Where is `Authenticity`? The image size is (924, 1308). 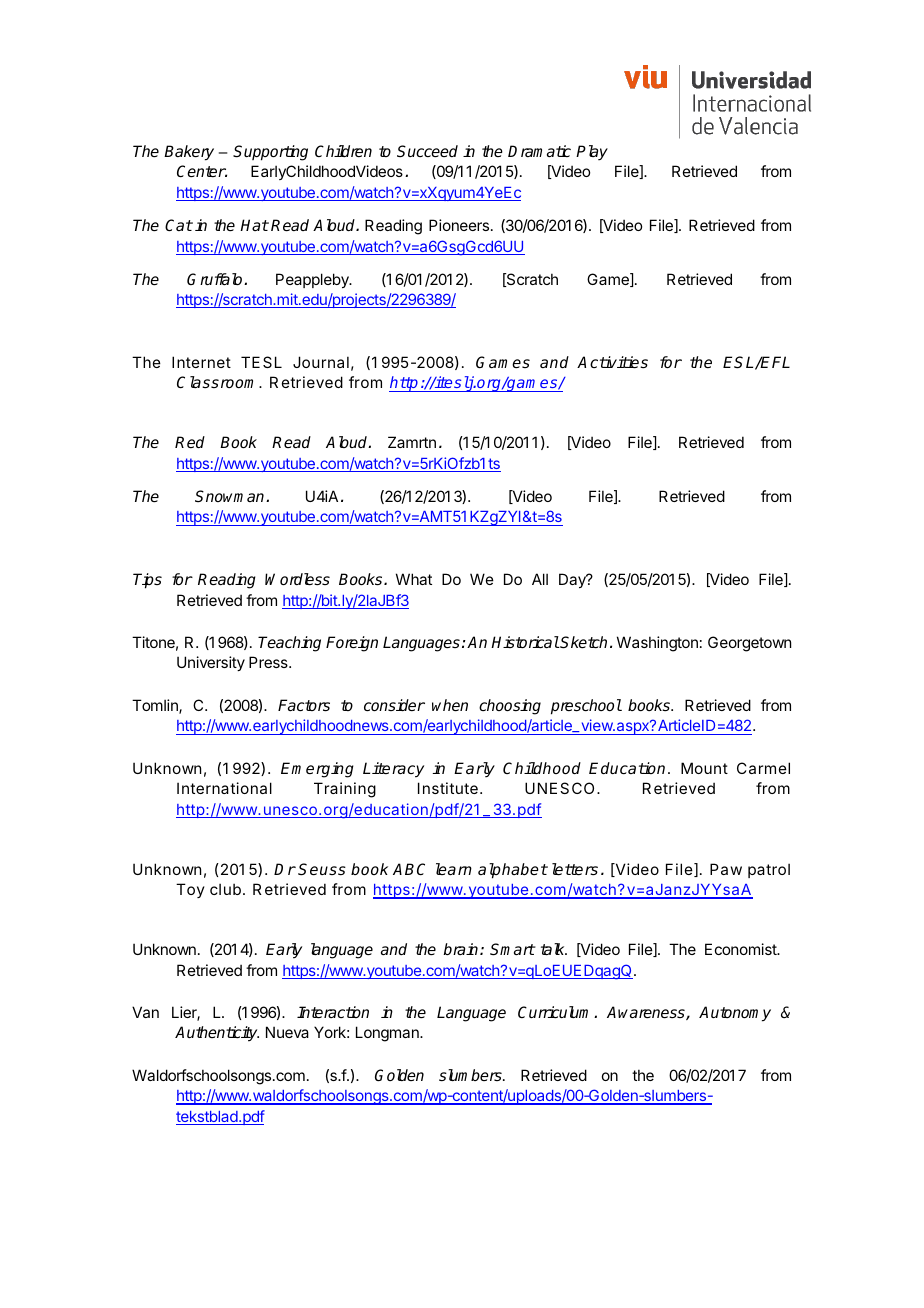 Authenticity is located at coordinates (217, 1034).
